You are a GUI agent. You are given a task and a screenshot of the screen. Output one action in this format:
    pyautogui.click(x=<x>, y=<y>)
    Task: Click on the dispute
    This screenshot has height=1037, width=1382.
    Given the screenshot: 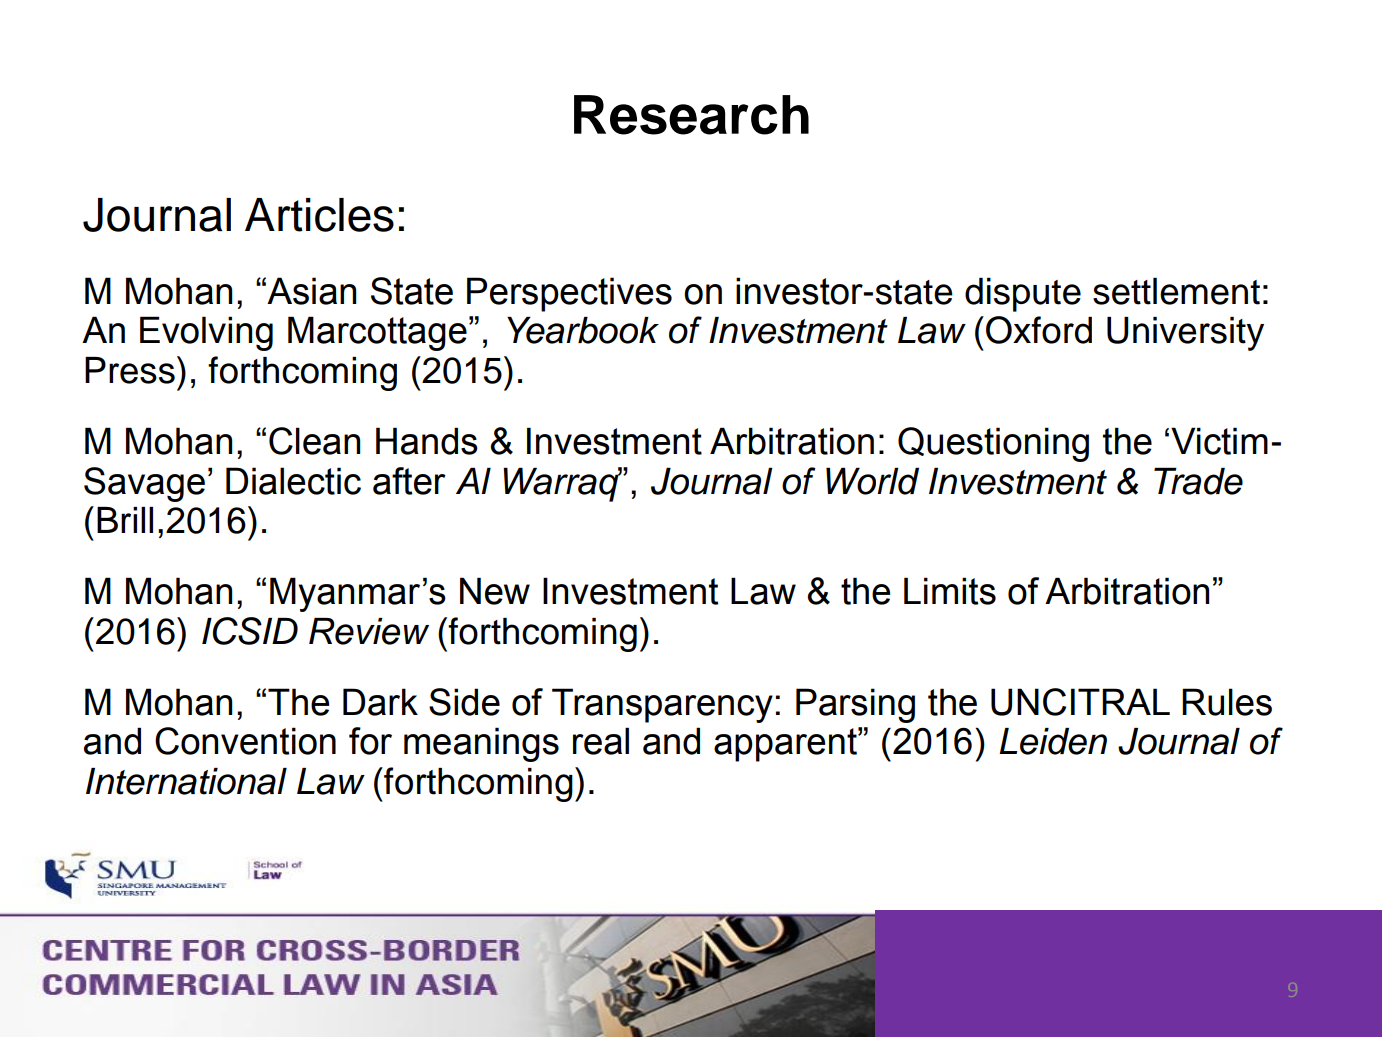 What is the action you would take?
    pyautogui.click(x=1023, y=294)
